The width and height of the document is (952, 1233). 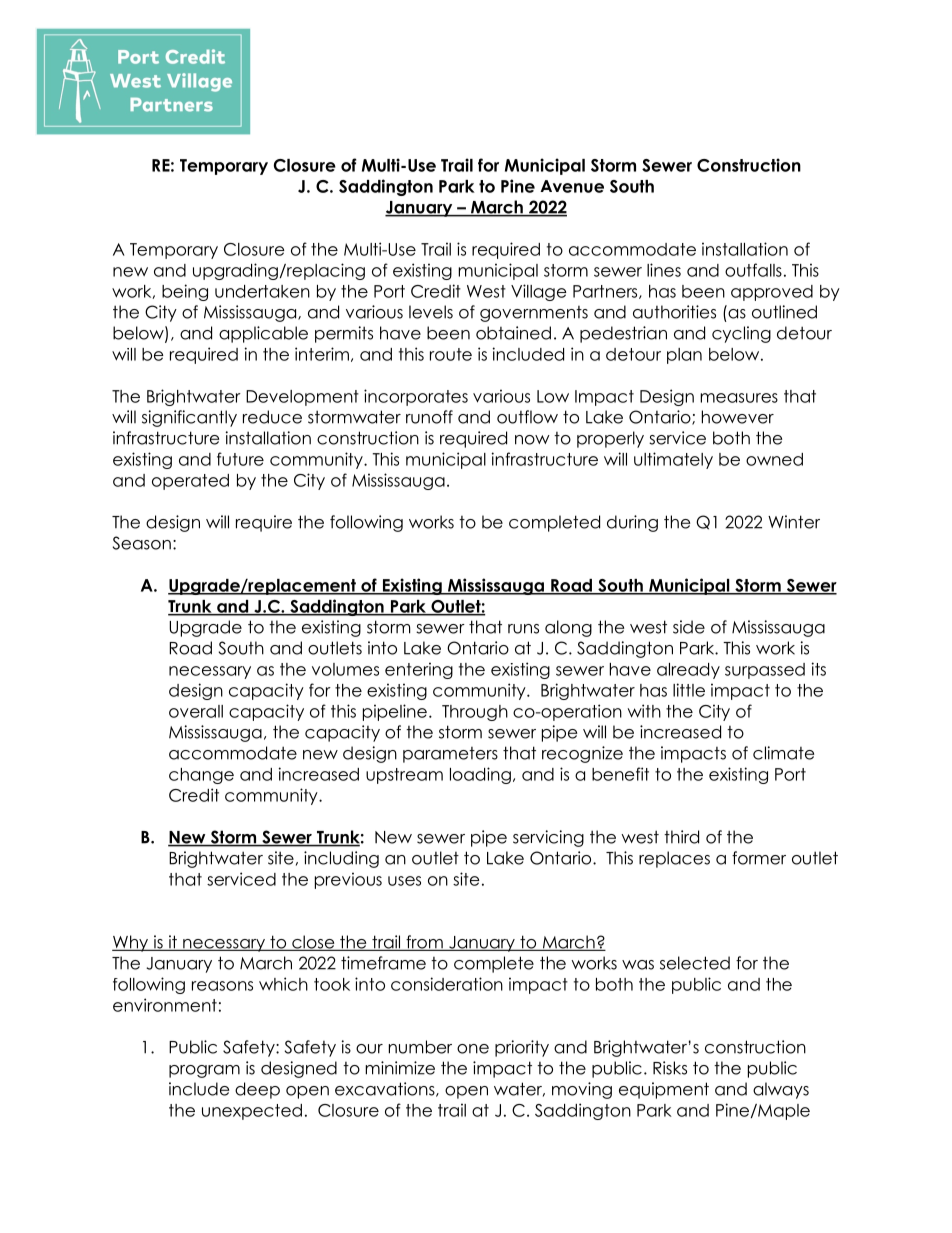 What do you see at coordinates (688, 671) in the document?
I see `already` at bounding box center [688, 671].
